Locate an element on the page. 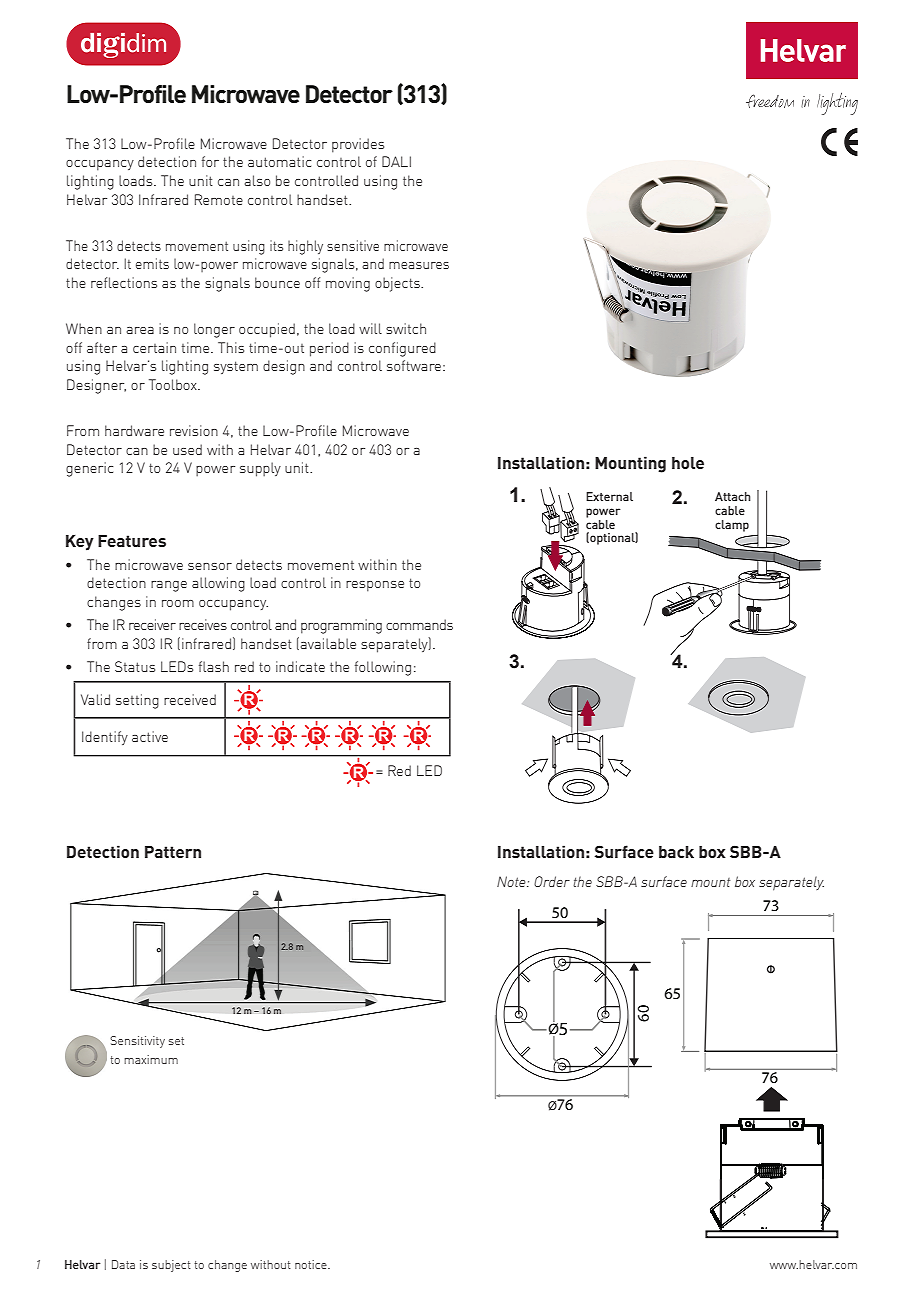 The image size is (924, 1308). Sensitivity is located at coordinates (137, 1042).
